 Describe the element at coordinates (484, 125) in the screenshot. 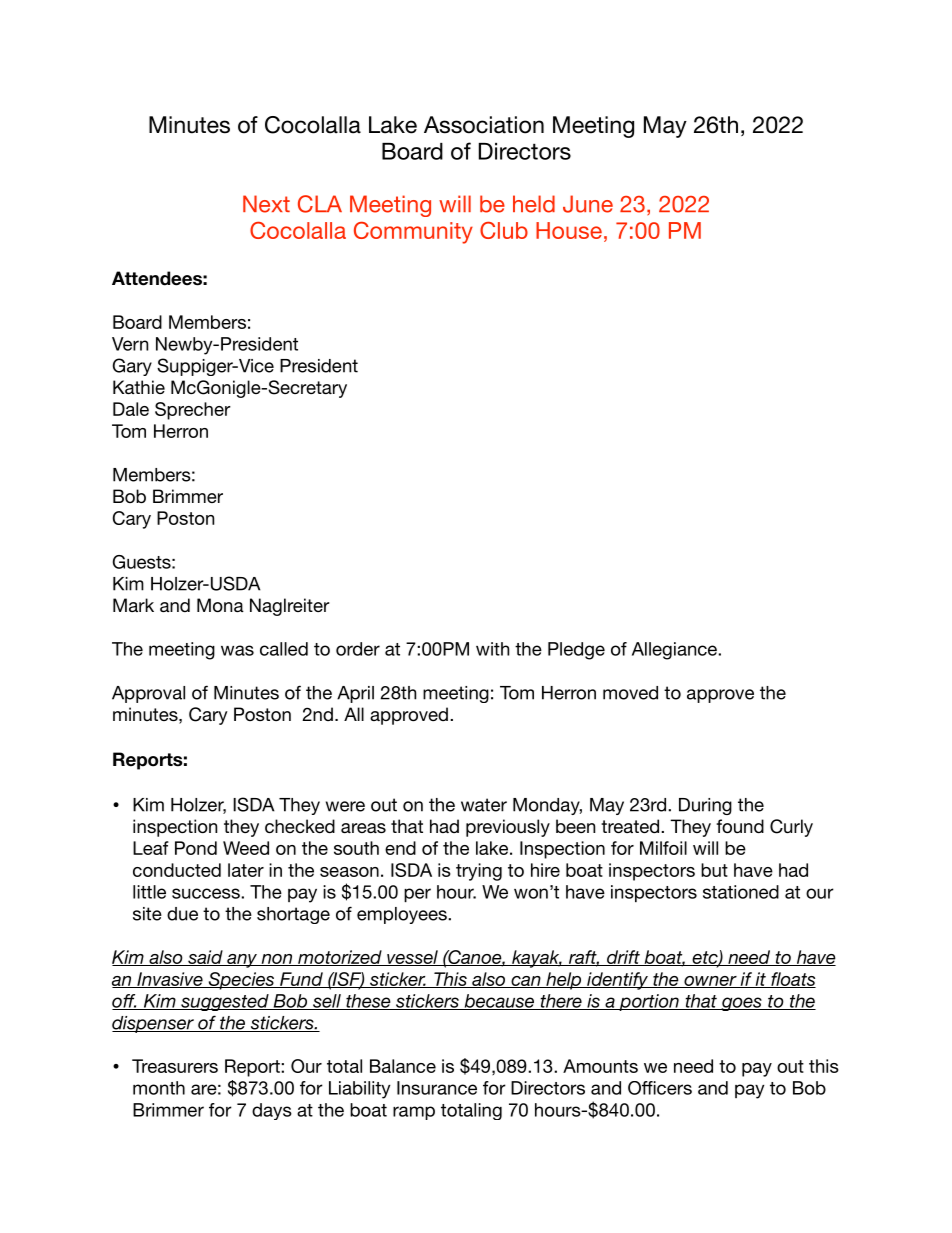

I see `Association` at that location.
